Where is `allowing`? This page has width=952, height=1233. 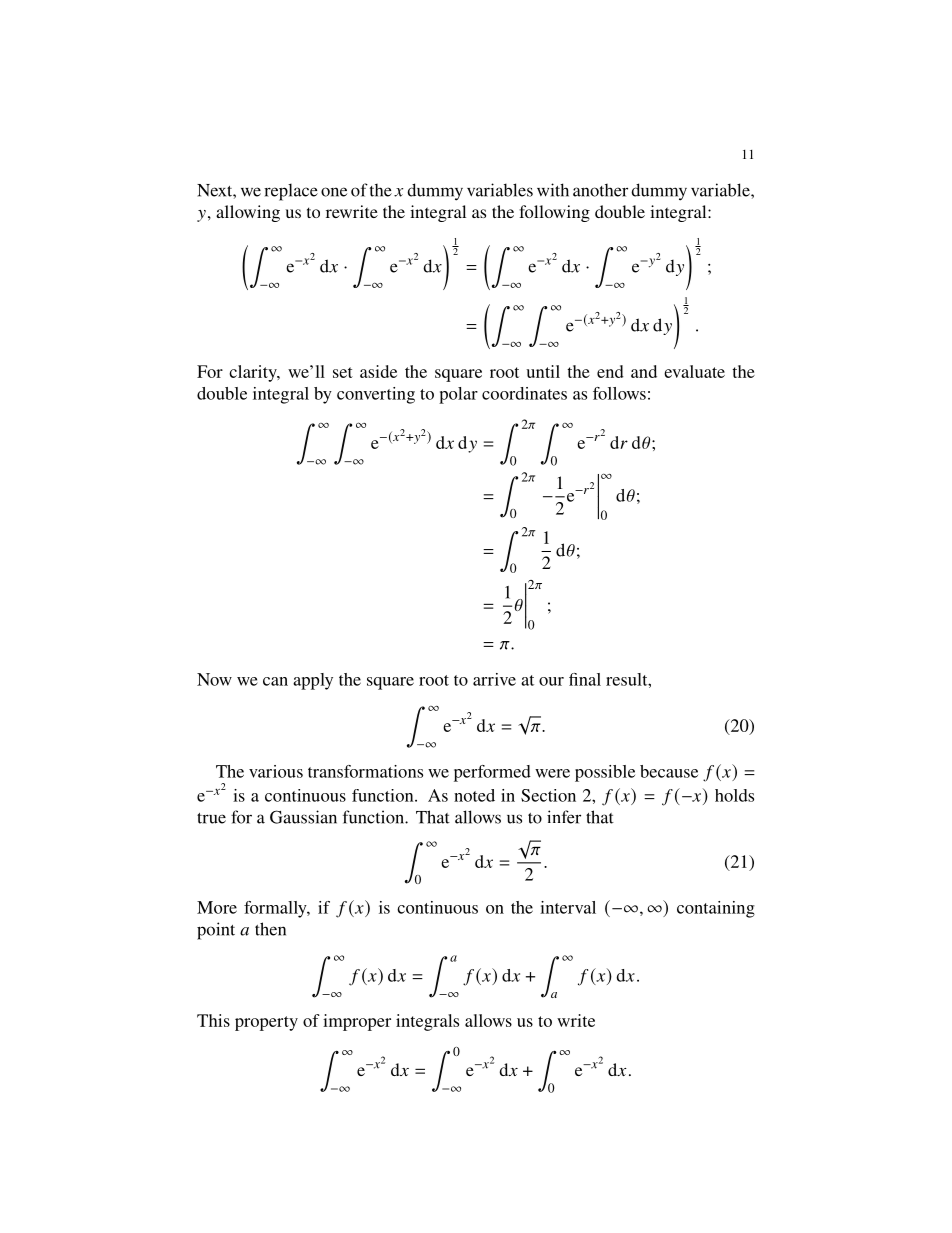 allowing is located at coordinates (248, 213).
